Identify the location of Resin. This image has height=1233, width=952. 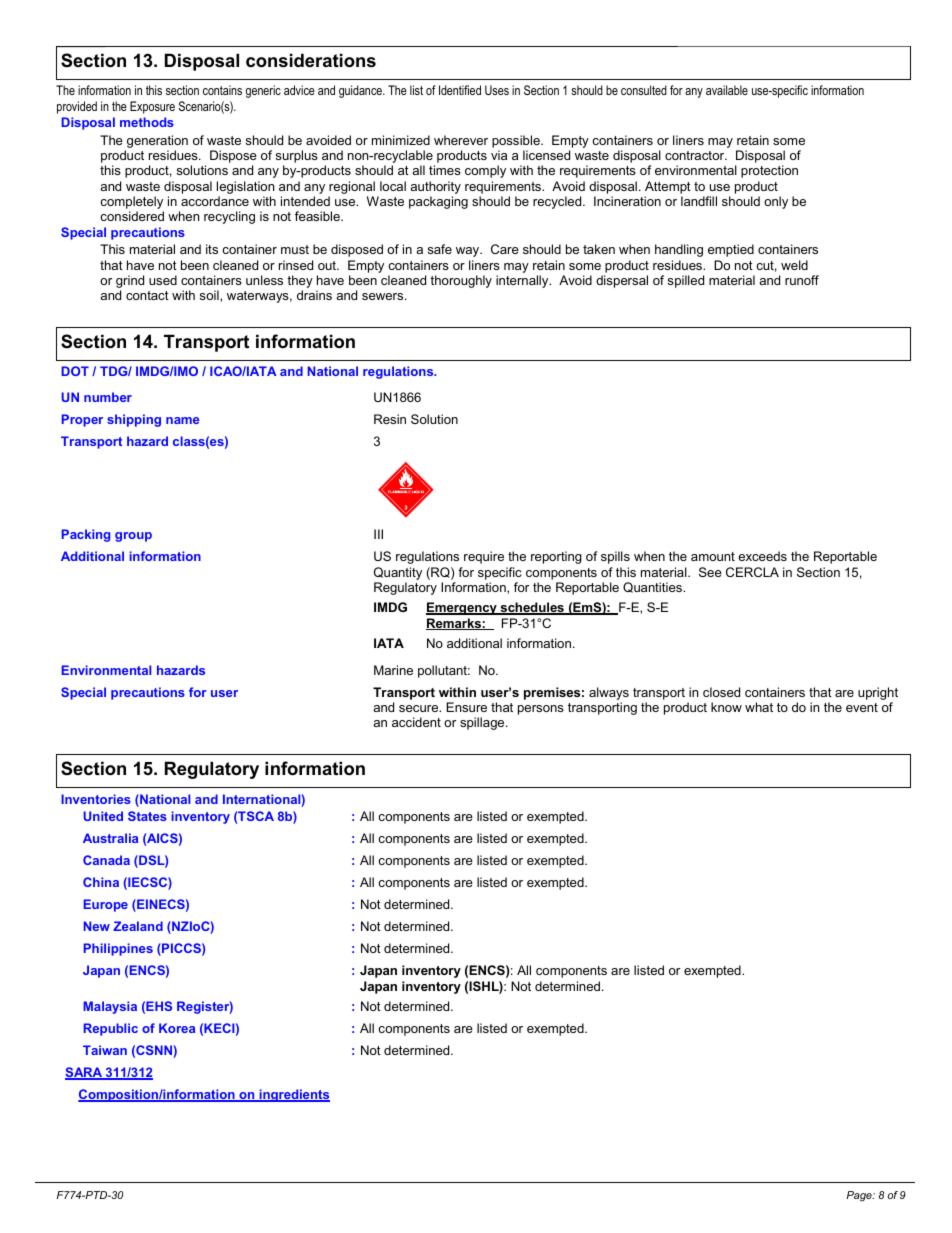
(390, 419).
